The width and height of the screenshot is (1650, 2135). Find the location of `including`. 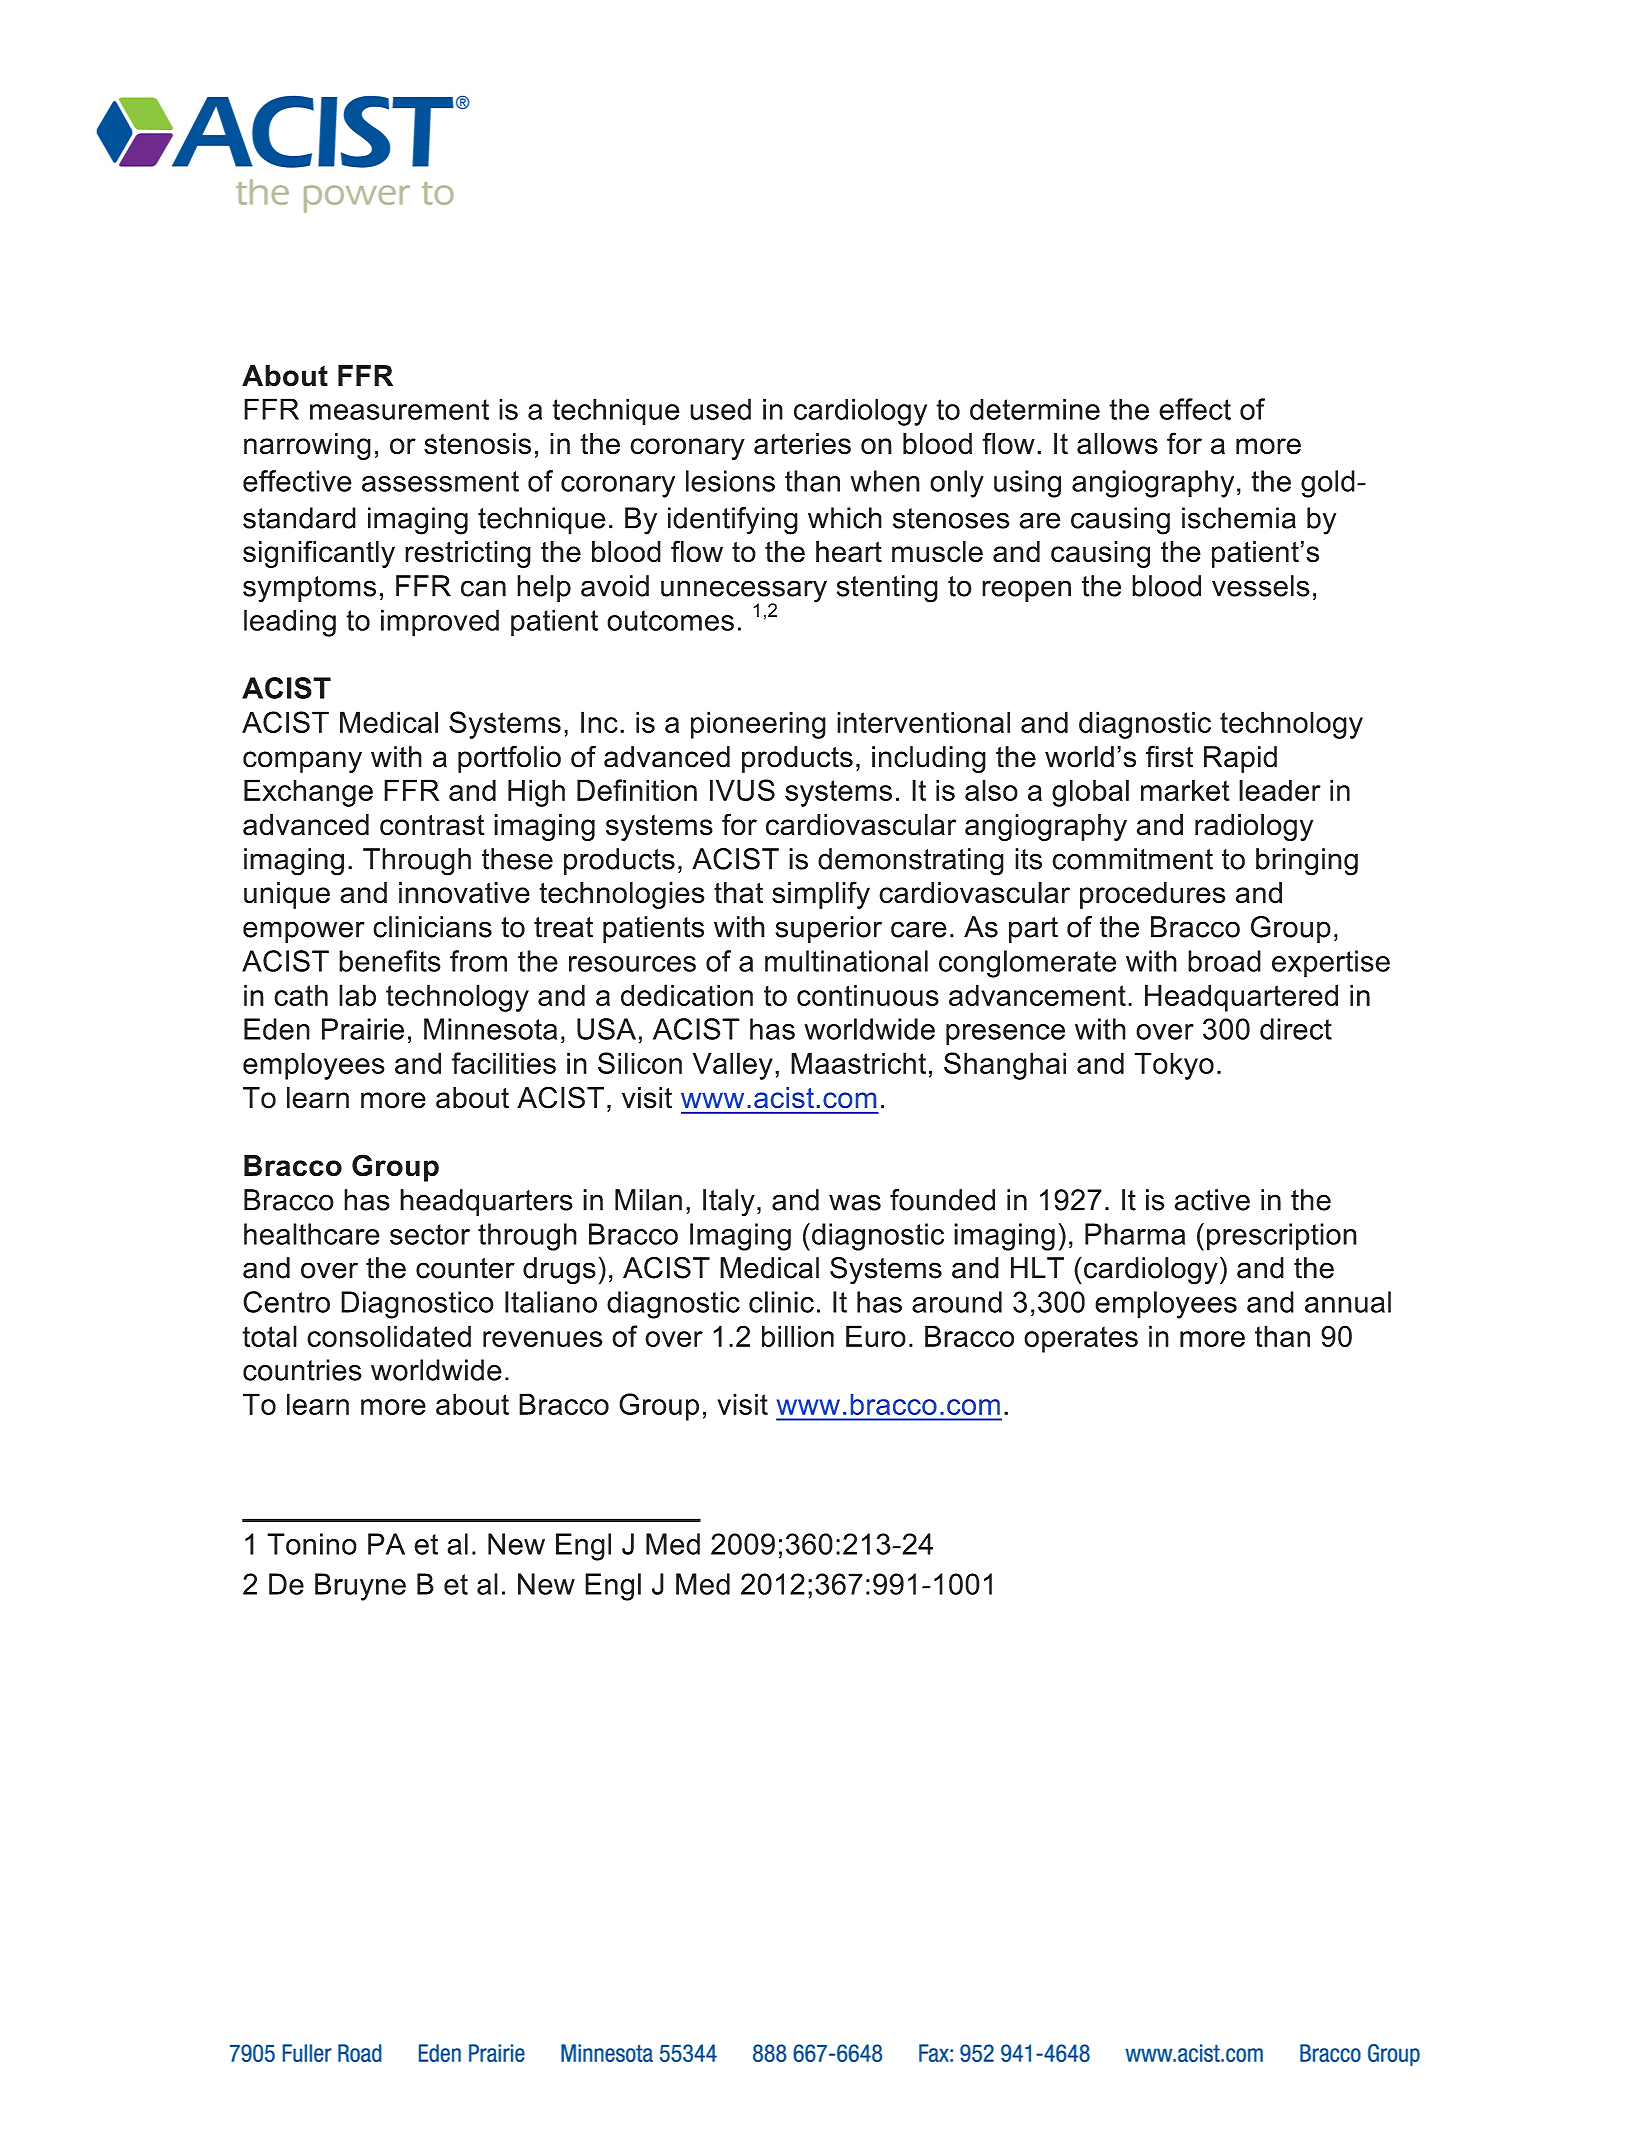

including is located at coordinates (929, 759).
